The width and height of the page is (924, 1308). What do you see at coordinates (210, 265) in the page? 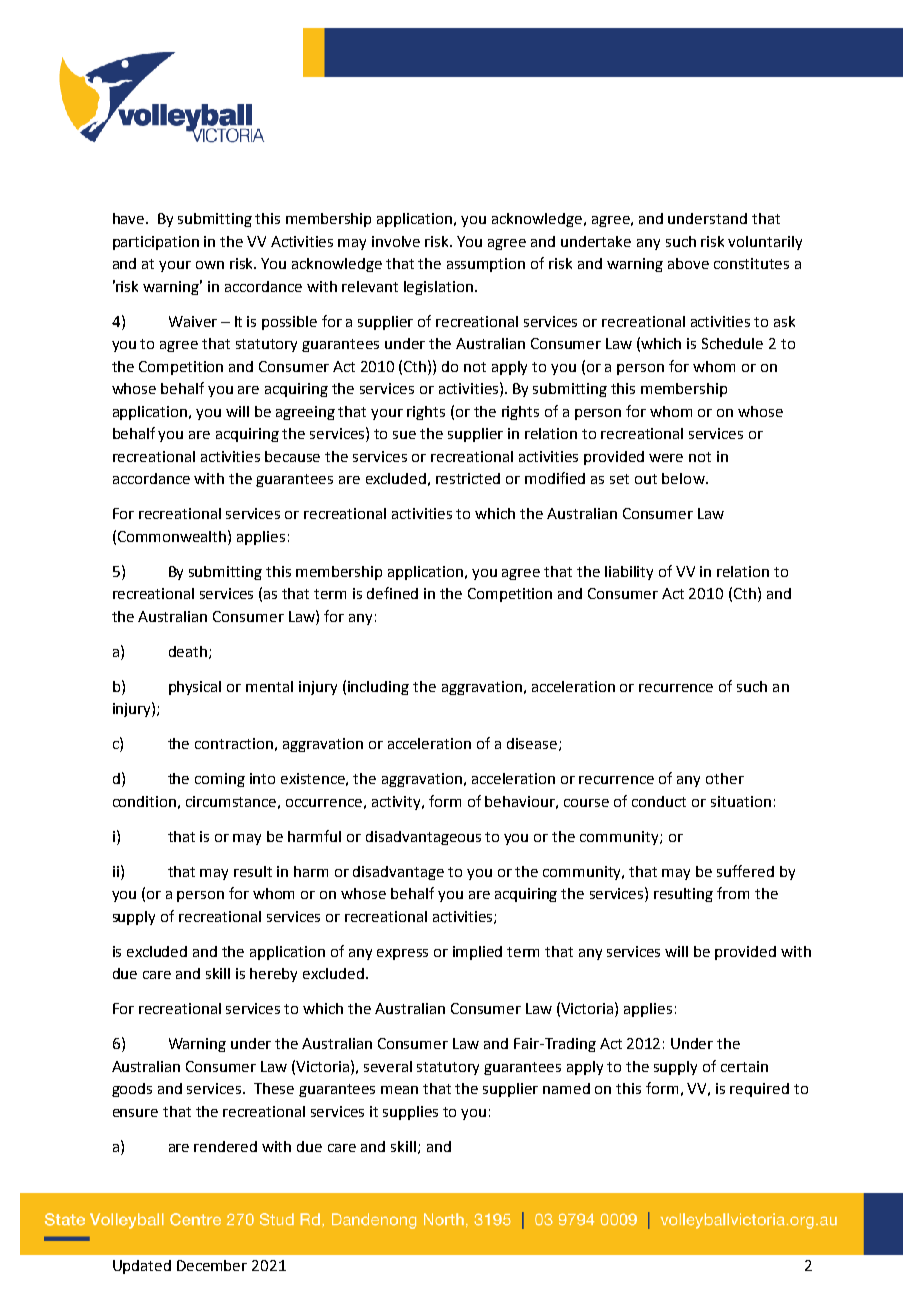
I see `own` at bounding box center [210, 265].
